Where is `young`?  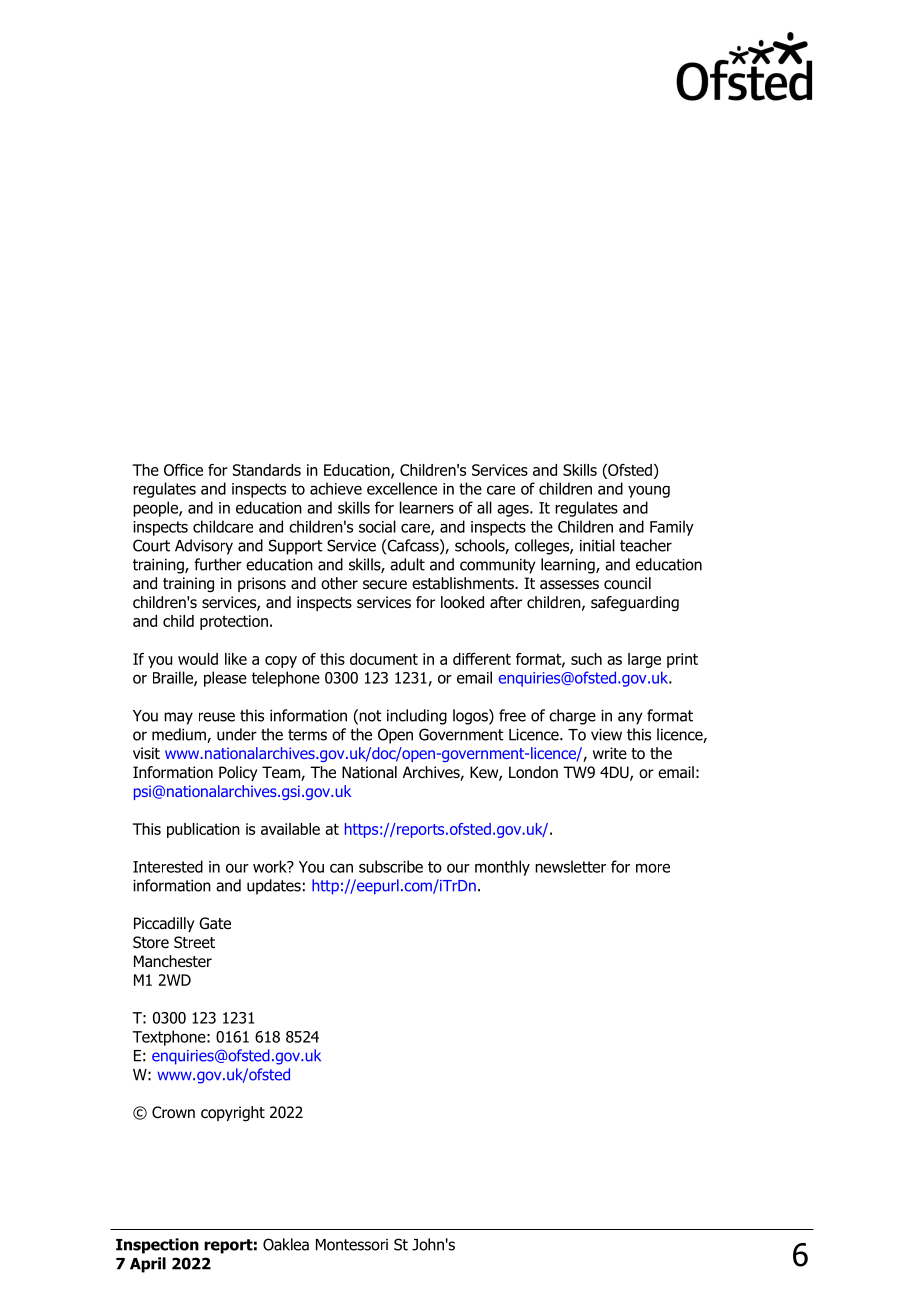 young is located at coordinates (649, 491).
